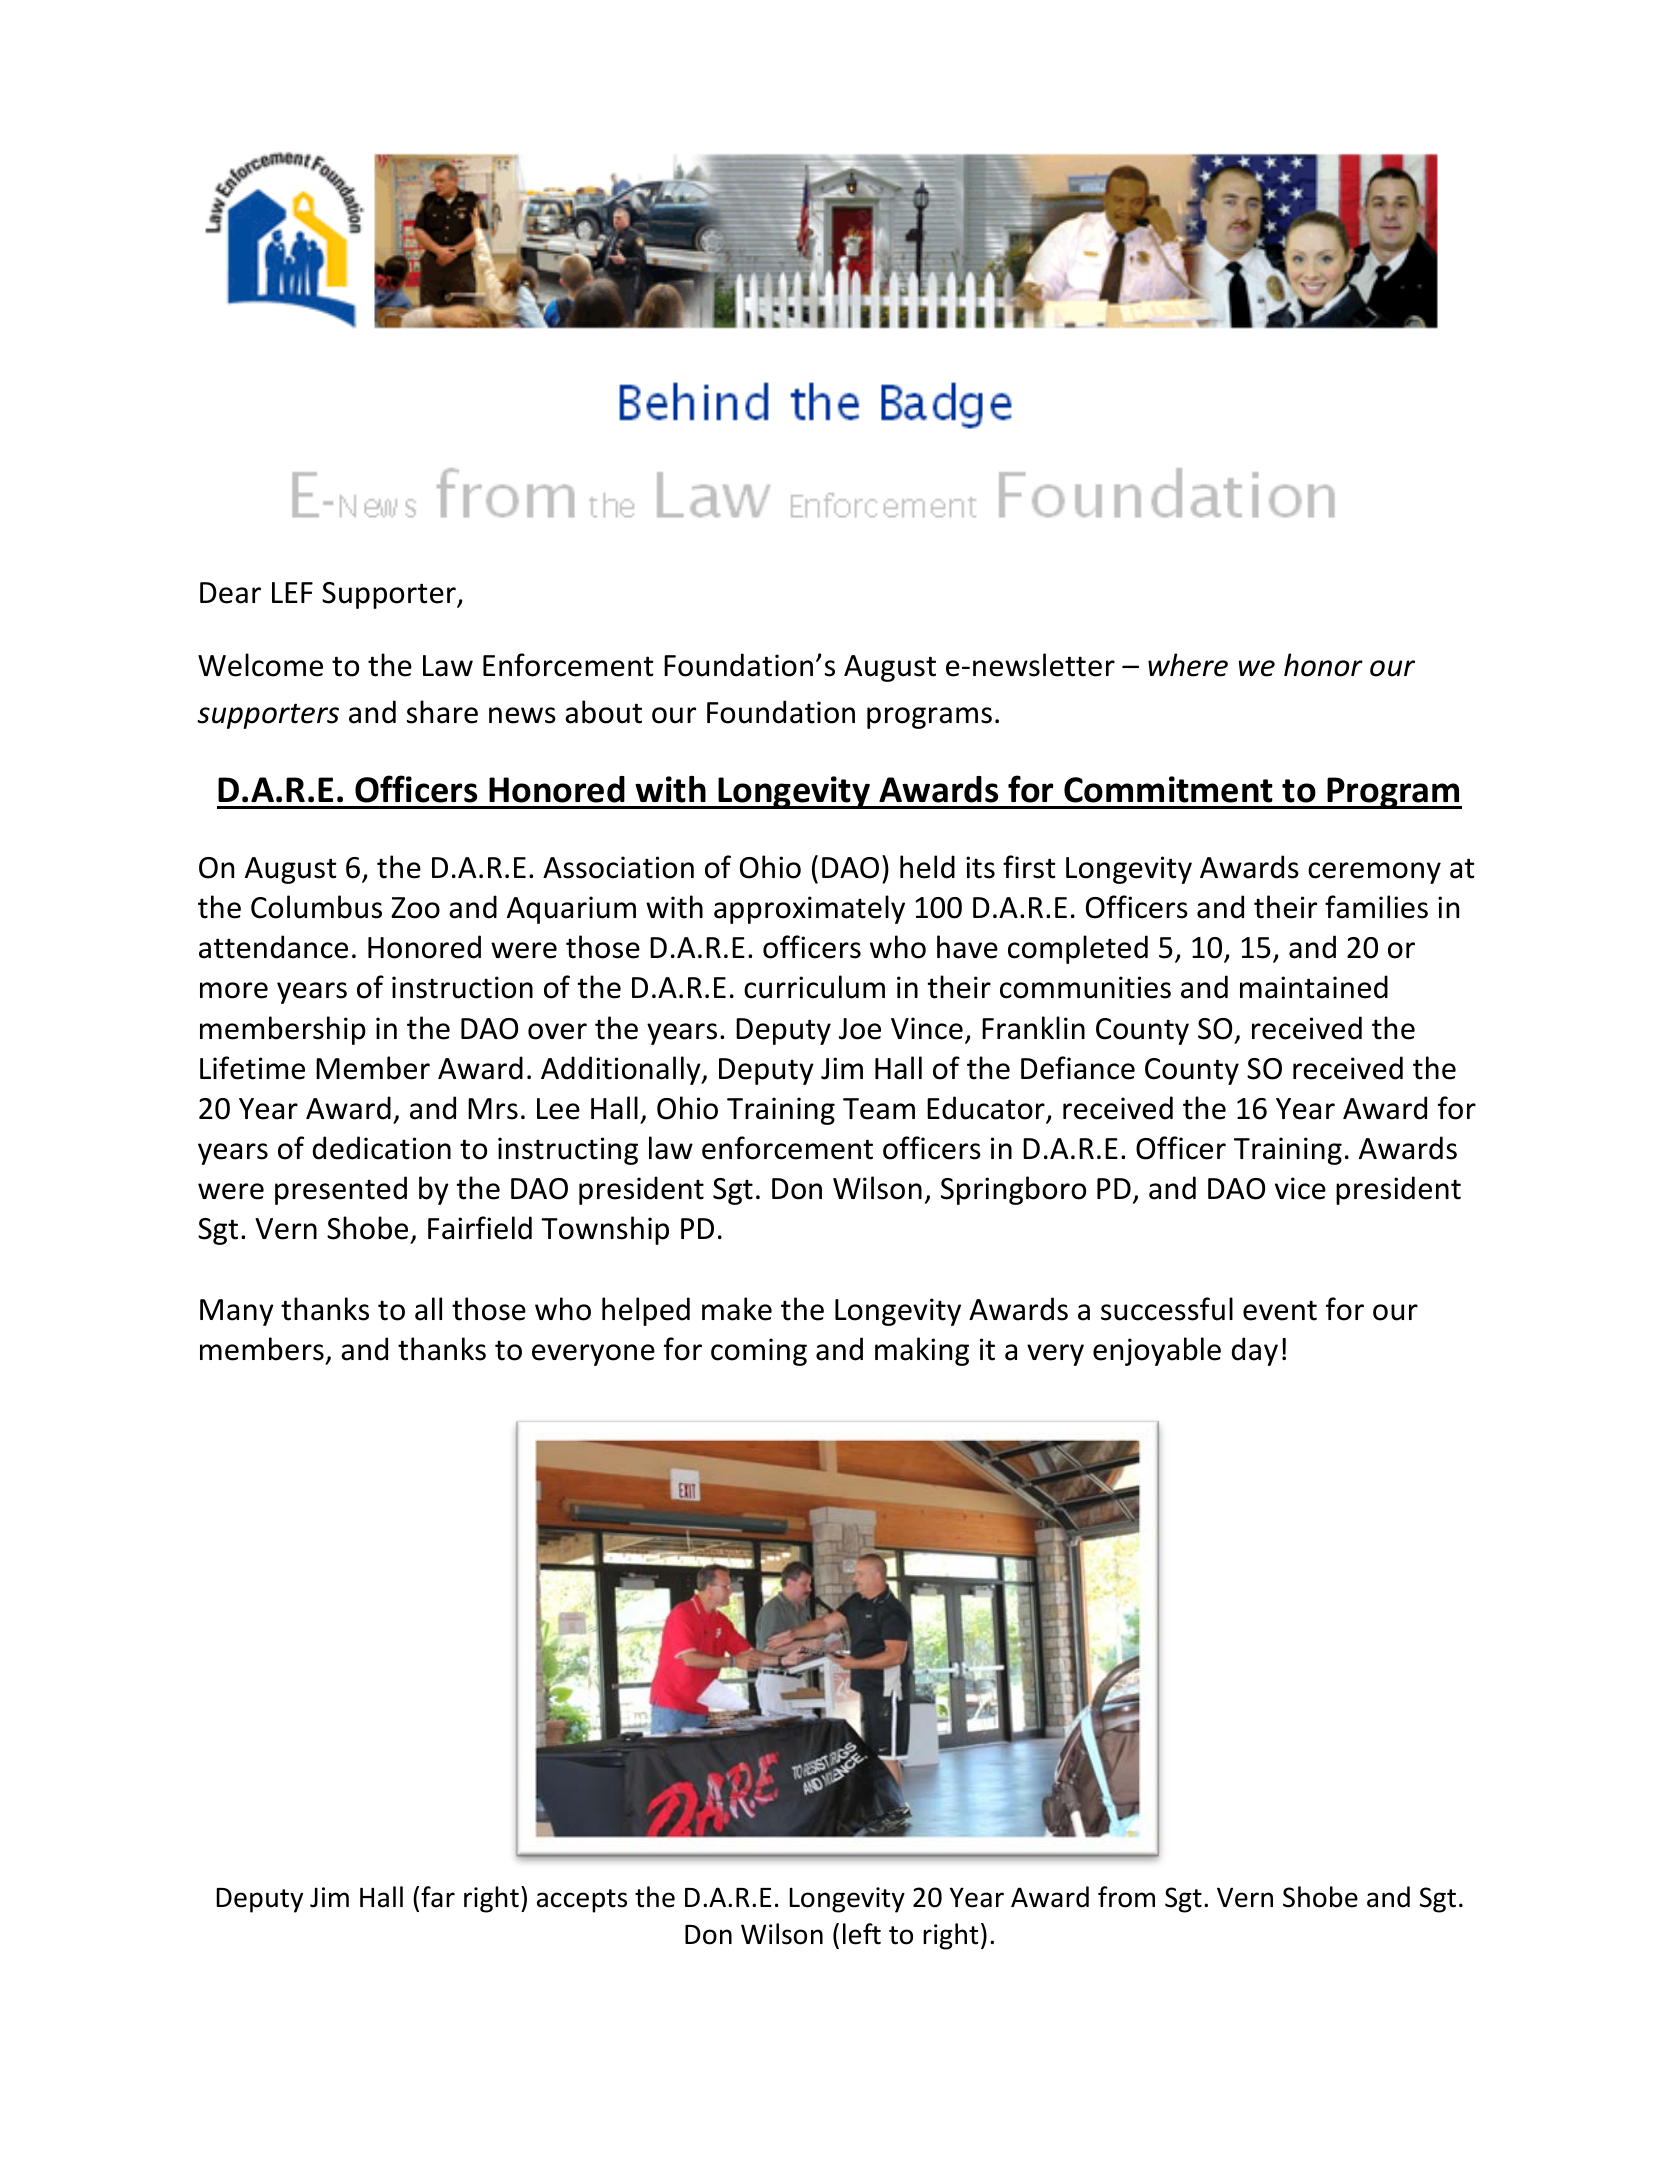  What do you see at coordinates (1188, 665) in the screenshot?
I see `where` at bounding box center [1188, 665].
